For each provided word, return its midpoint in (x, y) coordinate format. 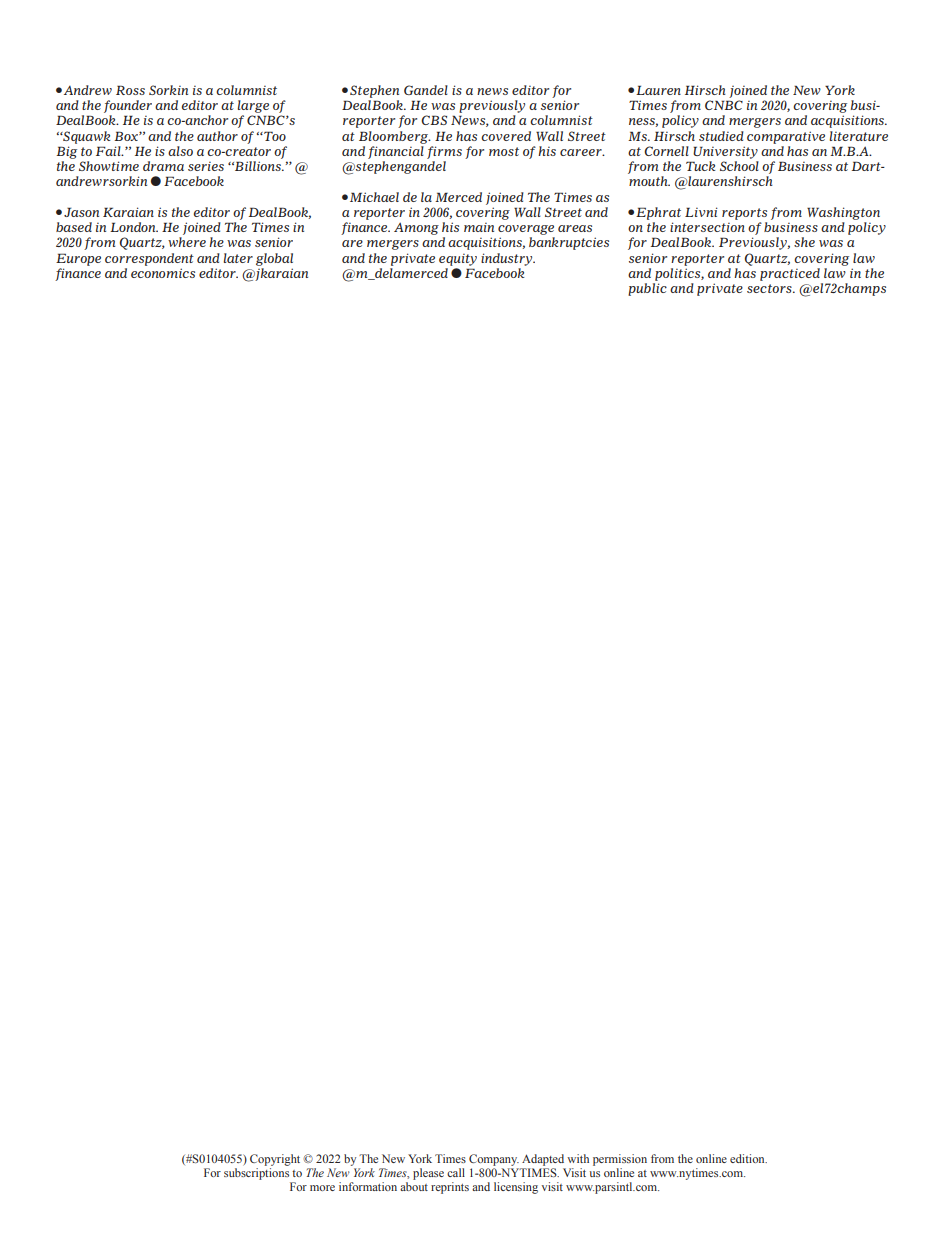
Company (494, 1160)
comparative (786, 137)
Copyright (275, 1160)
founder (128, 106)
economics (163, 273)
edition (748, 1158)
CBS (434, 120)
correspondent (149, 259)
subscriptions (256, 1174)
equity (458, 260)
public (647, 289)
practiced (790, 274)
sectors (770, 288)
